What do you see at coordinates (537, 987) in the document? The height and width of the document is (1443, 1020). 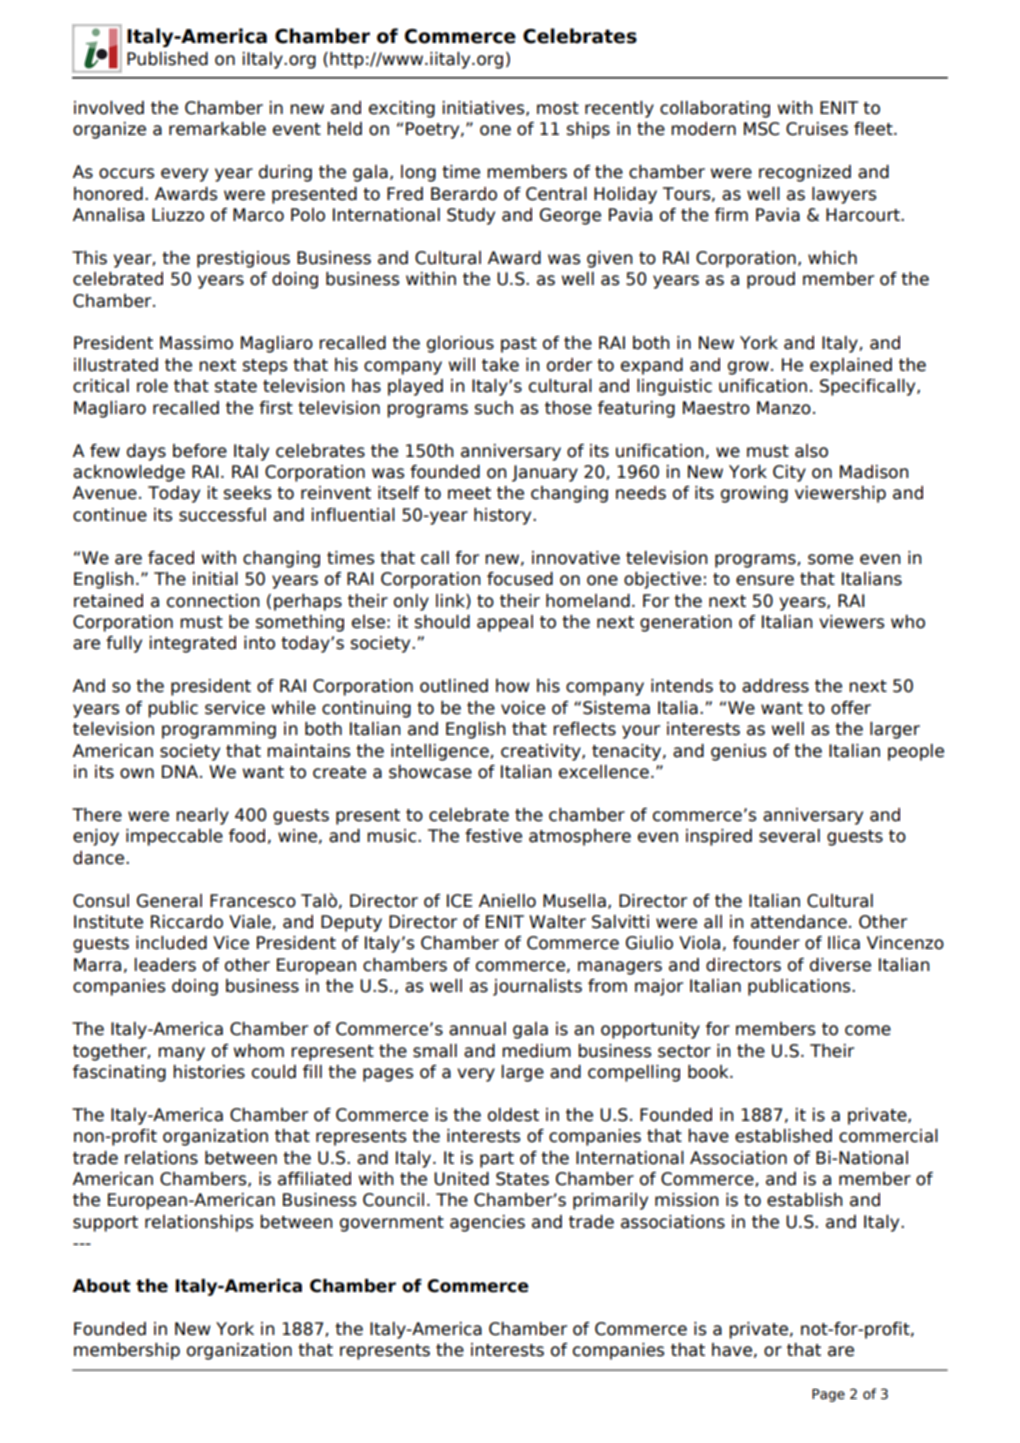 I see `journalists` at bounding box center [537, 987].
